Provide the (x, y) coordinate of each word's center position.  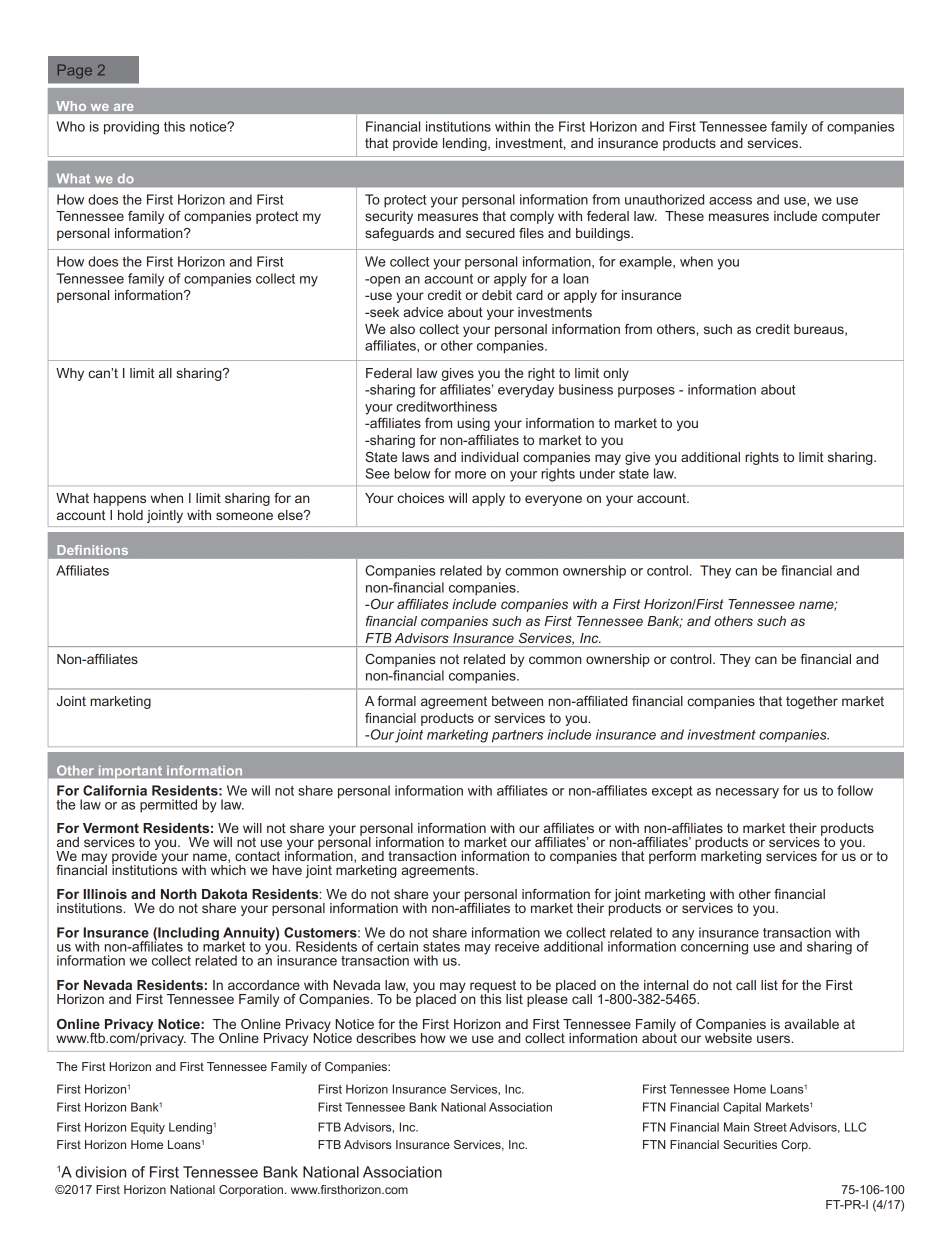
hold (130, 515)
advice (423, 312)
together (812, 702)
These (684, 216)
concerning (714, 947)
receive (517, 946)
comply (532, 217)
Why (70, 374)
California (115, 790)
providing (131, 128)
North (179, 894)
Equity (148, 1128)
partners (517, 736)
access (730, 201)
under (597, 473)
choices (420, 498)
